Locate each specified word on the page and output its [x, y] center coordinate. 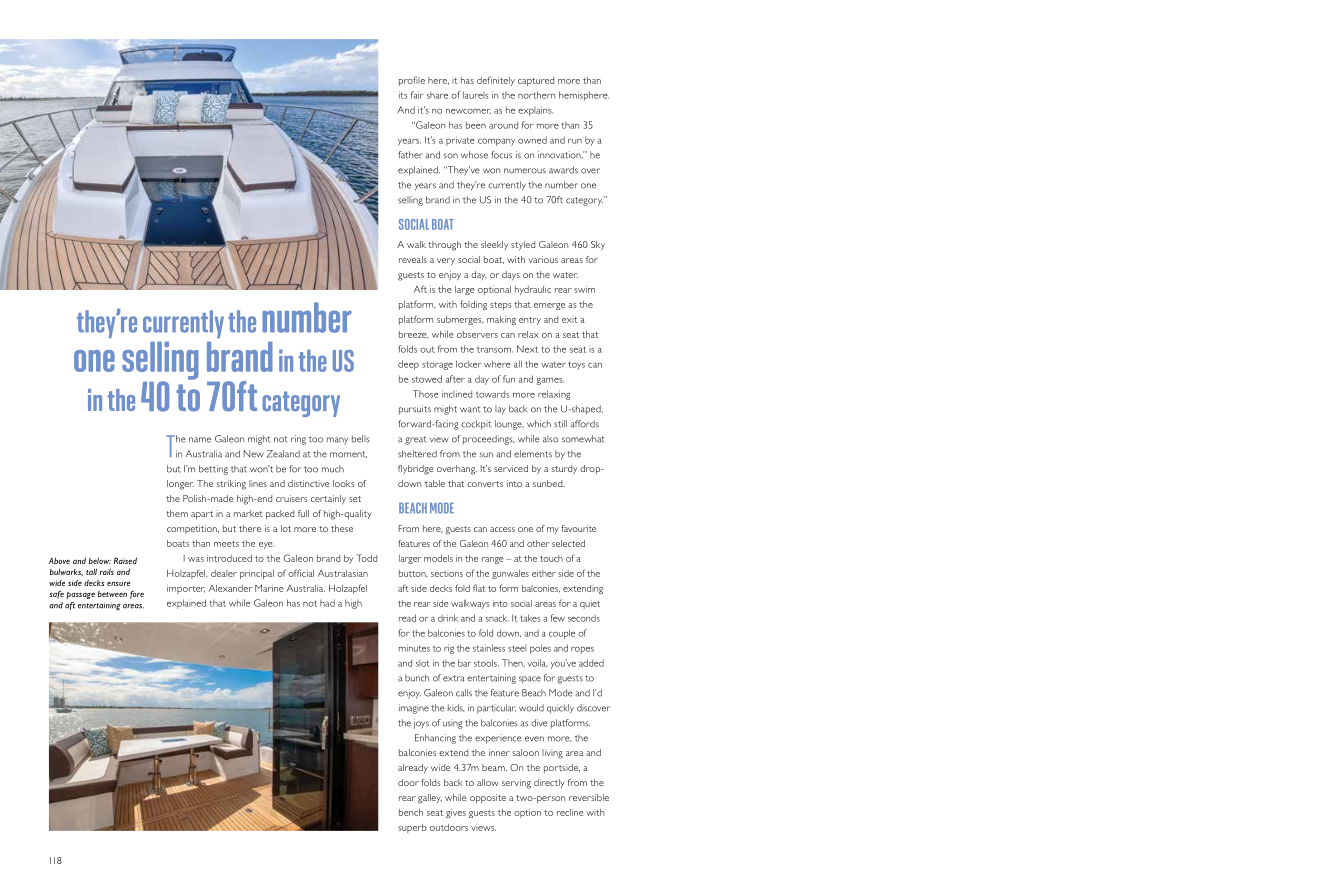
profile [412, 81]
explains [535, 111]
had [327, 603]
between [112, 594]
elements [533, 454]
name [200, 440]
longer [180, 485]
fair [417, 95]
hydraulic [533, 290]
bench [411, 812]
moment [348, 454]
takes [530, 618]
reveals [413, 259]
